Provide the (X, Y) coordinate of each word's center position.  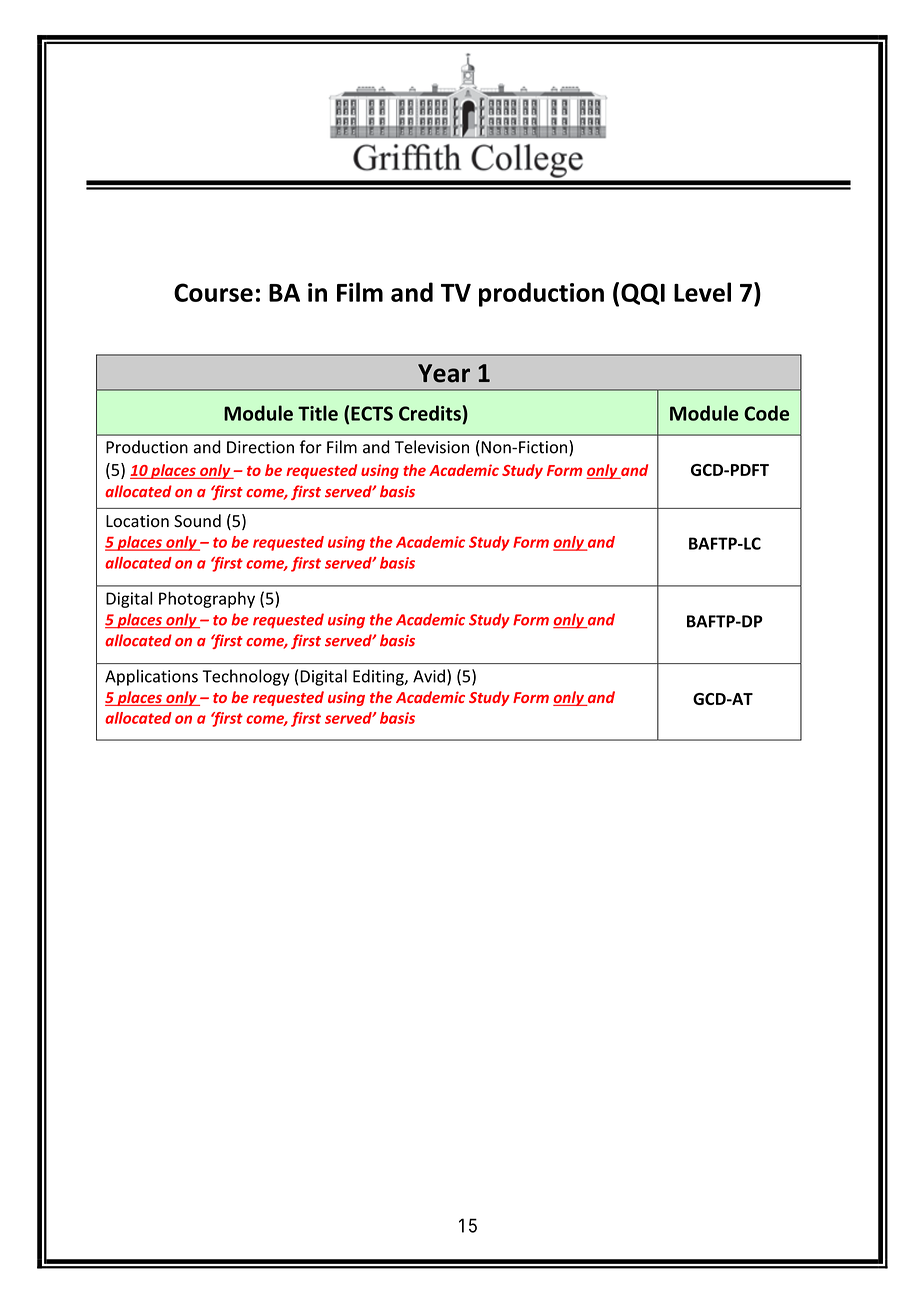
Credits (430, 413)
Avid (429, 676)
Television (432, 447)
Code (766, 413)
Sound (197, 521)
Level (702, 292)
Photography (207, 600)
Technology (246, 677)
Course (213, 292)
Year (444, 373)
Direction (260, 447)
